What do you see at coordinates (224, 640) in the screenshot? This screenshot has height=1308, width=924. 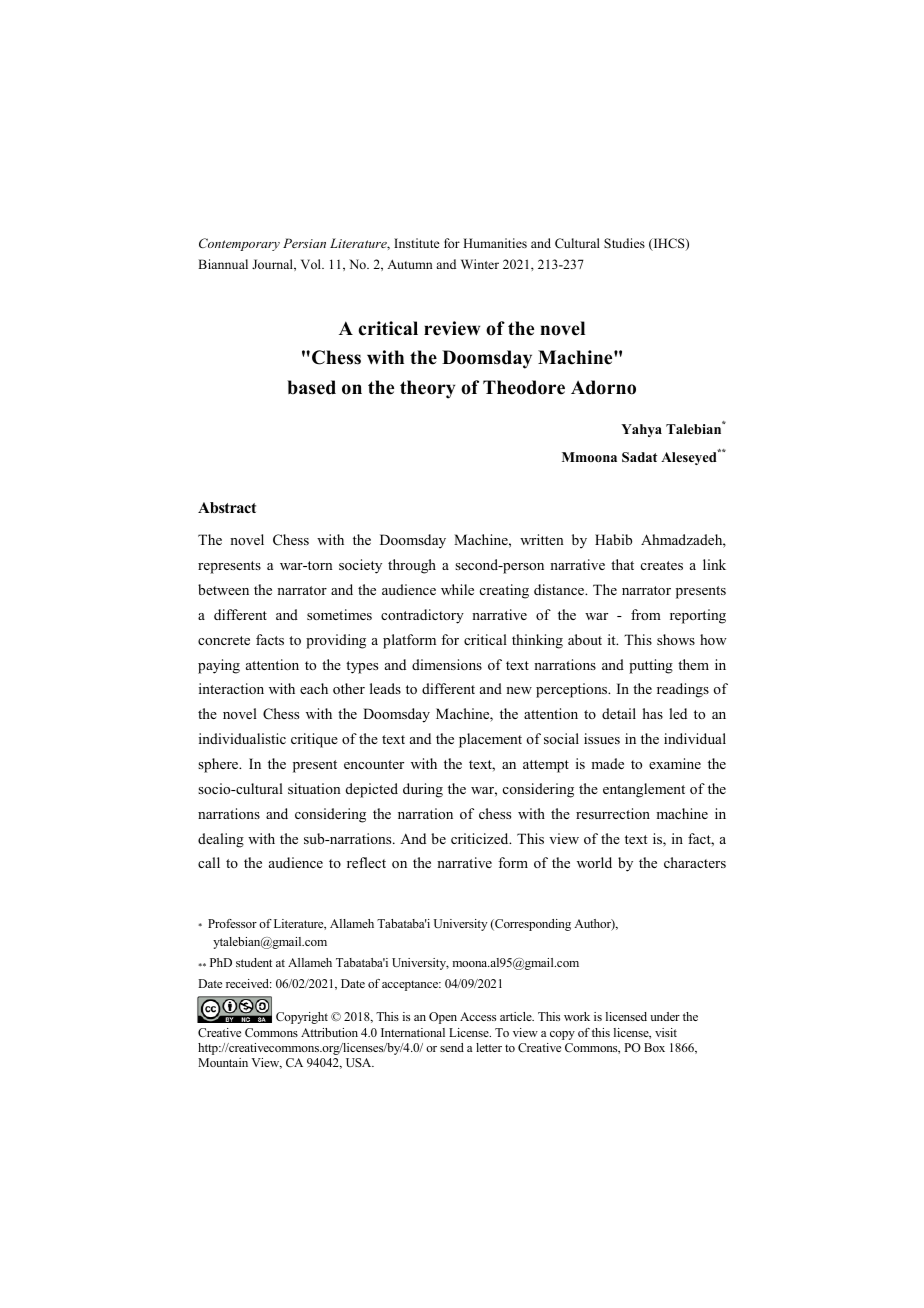 I see `concrete` at bounding box center [224, 640].
